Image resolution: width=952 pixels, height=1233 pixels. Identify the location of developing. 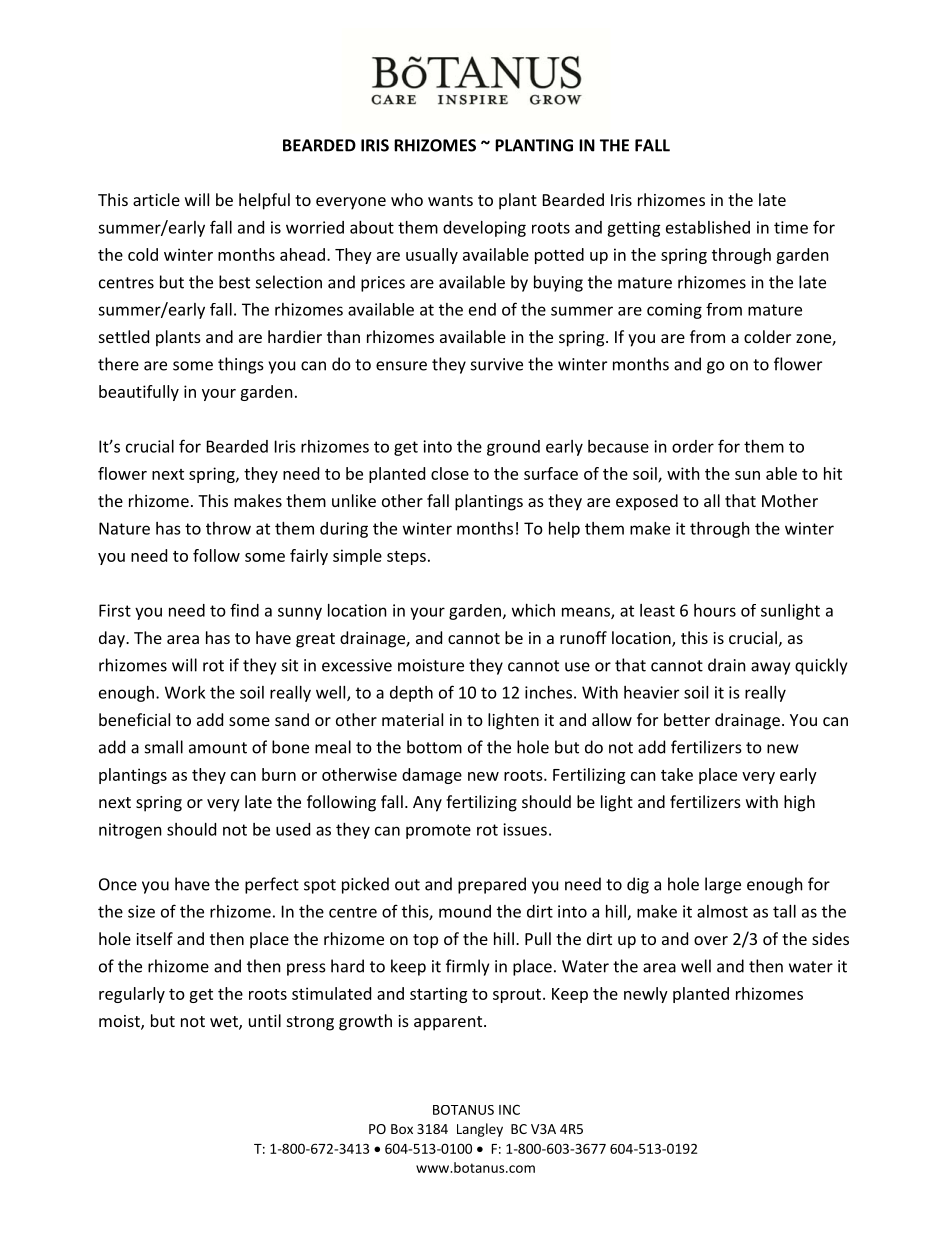
(484, 229).
